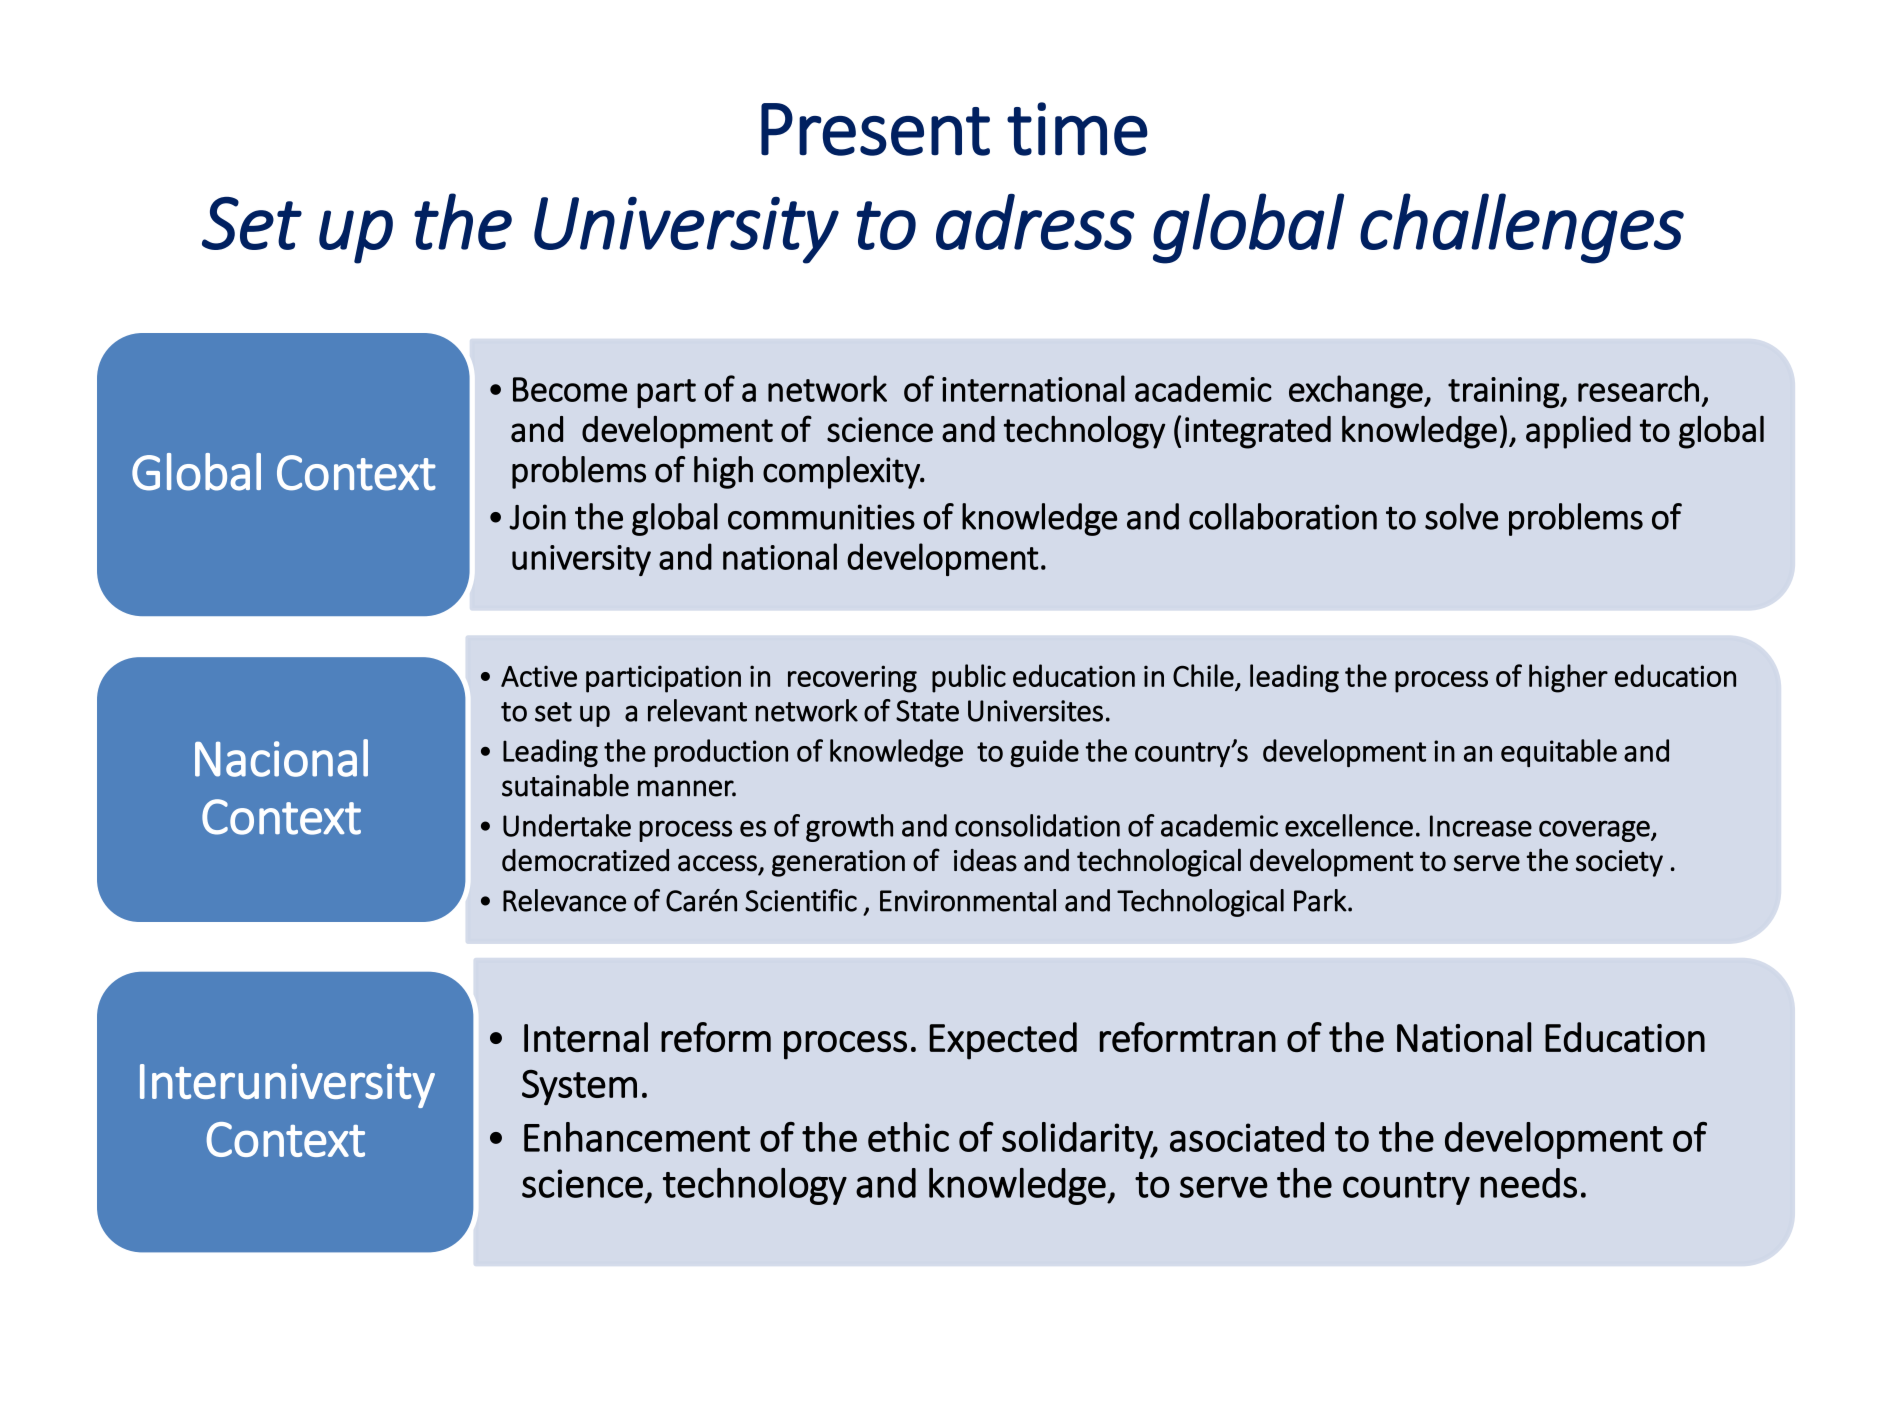 The width and height of the image is (1887, 1415). I want to click on Present, so click(875, 129).
